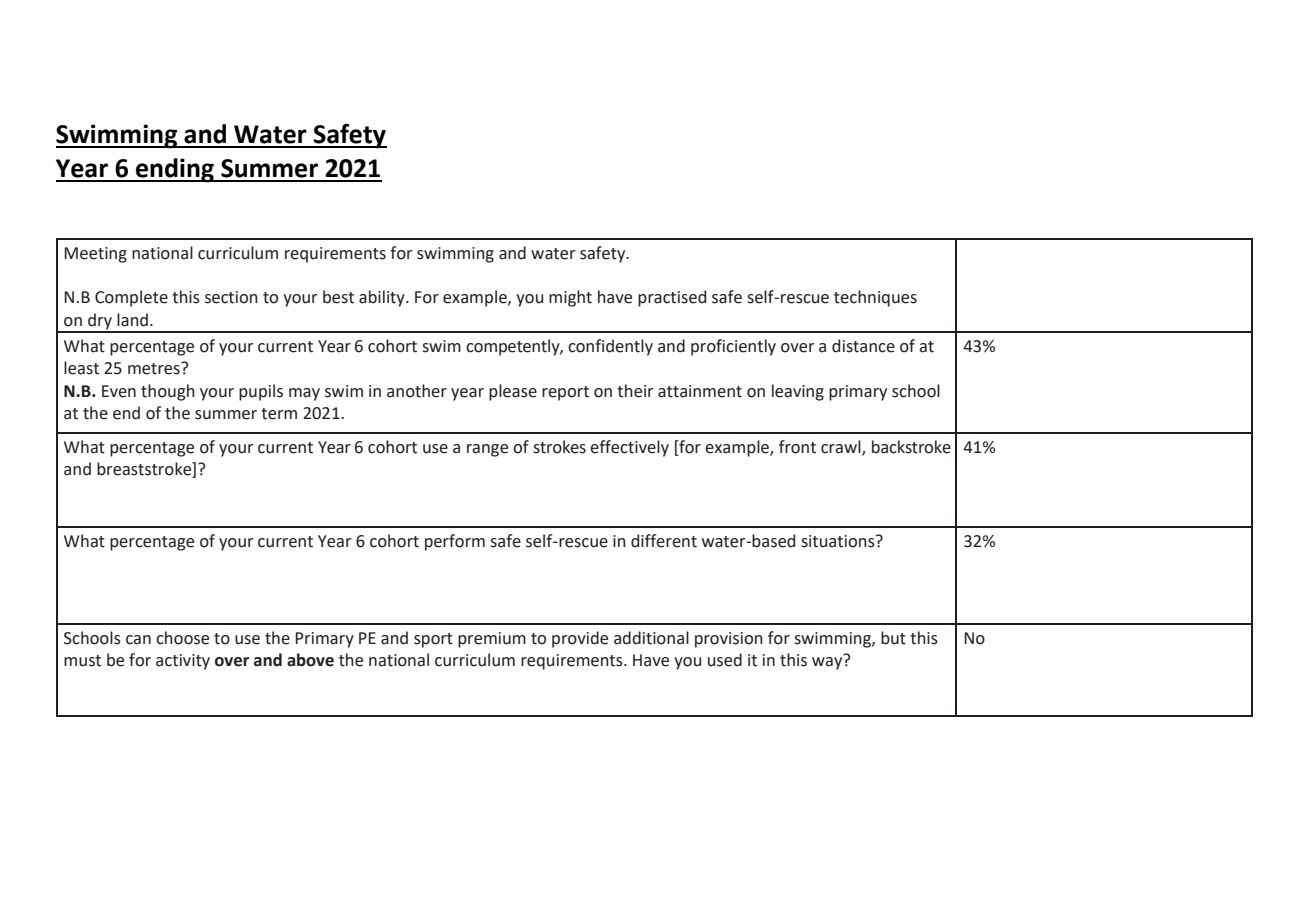 This page has width=1308, height=924. What do you see at coordinates (875, 298) in the page?
I see `techniques` at bounding box center [875, 298].
